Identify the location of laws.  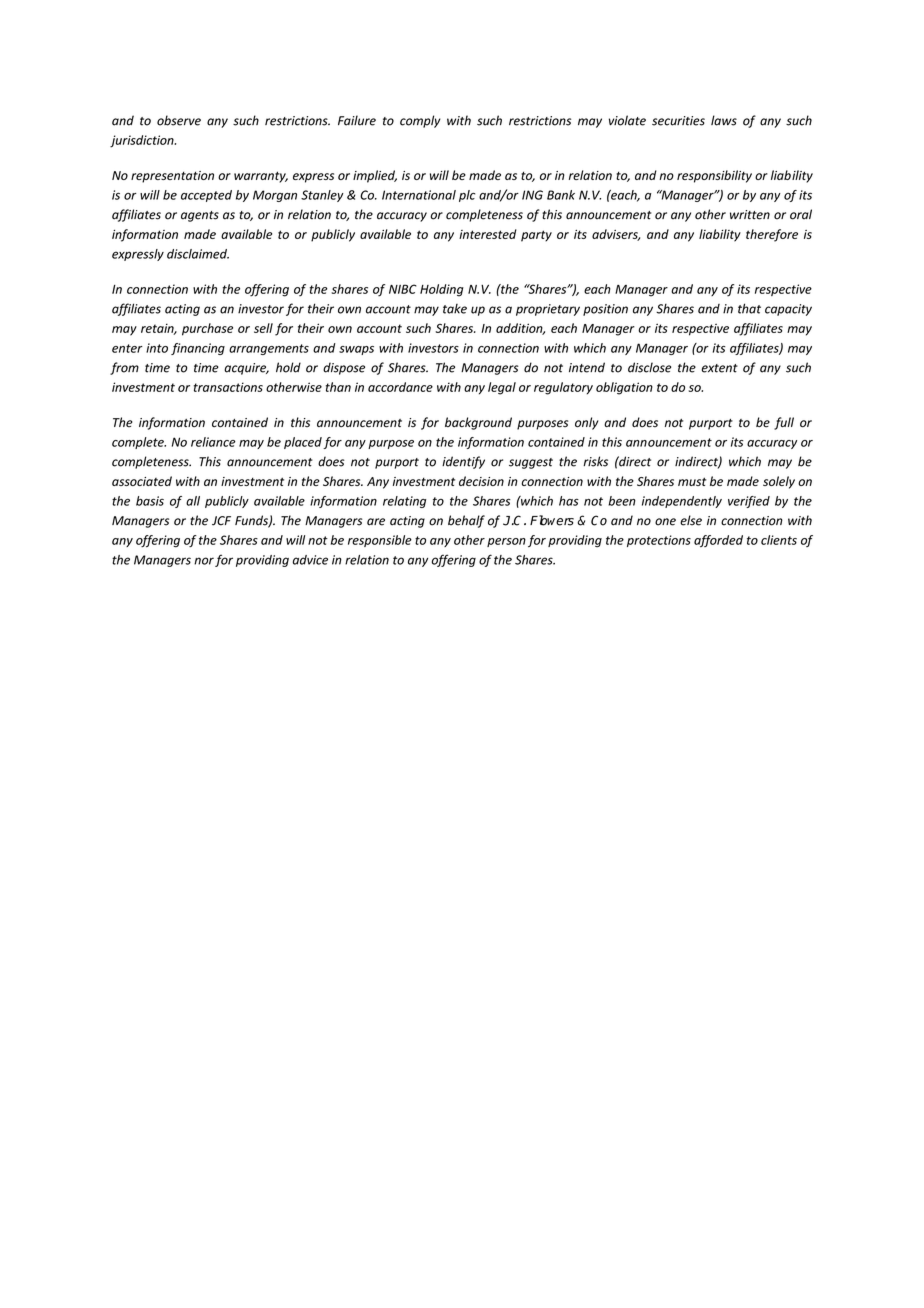
(724, 120).
